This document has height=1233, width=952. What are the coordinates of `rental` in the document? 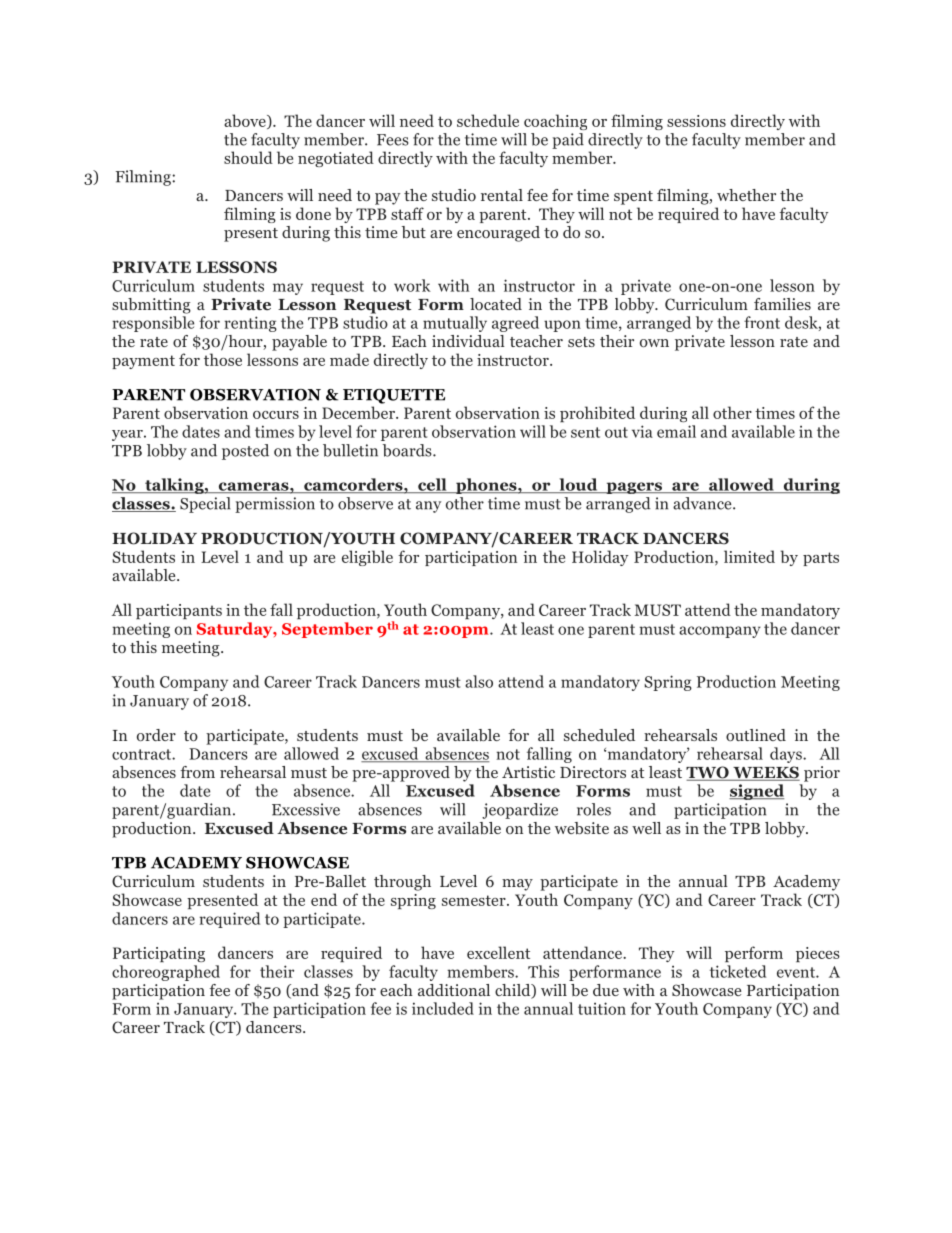 It's located at (502, 195).
